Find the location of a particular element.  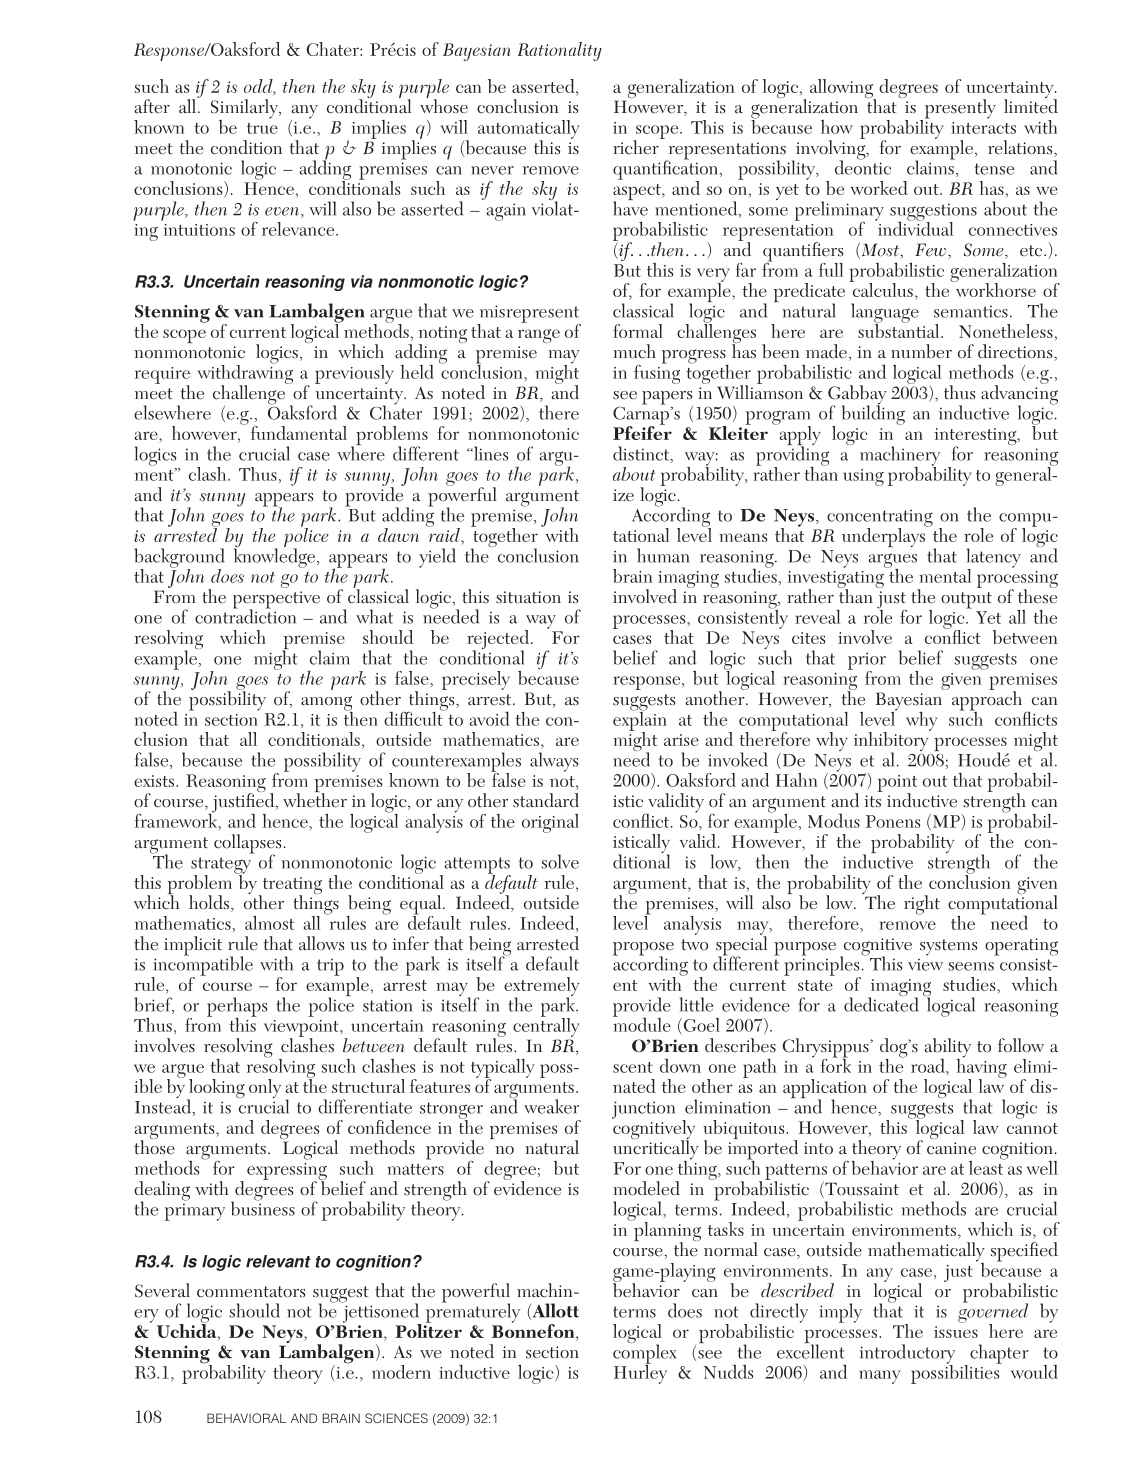

systems is located at coordinates (948, 947).
